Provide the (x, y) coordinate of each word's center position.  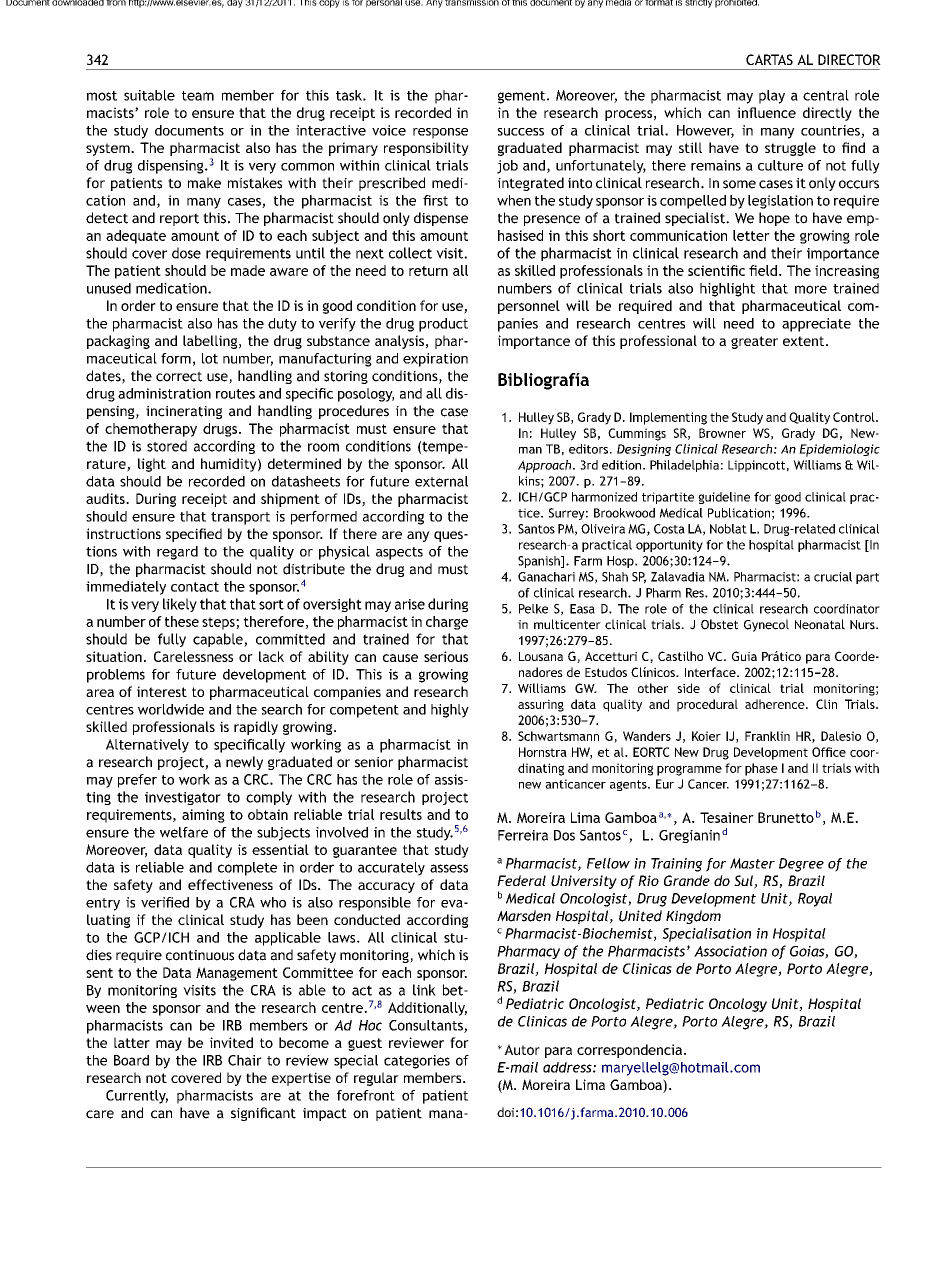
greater (754, 342)
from (116, 3)
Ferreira (523, 835)
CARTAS (769, 59)
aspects (399, 553)
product (443, 325)
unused (109, 288)
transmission (472, 3)
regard (177, 553)
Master (752, 863)
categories (417, 1062)
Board (131, 1060)
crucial (833, 577)
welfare (184, 832)
